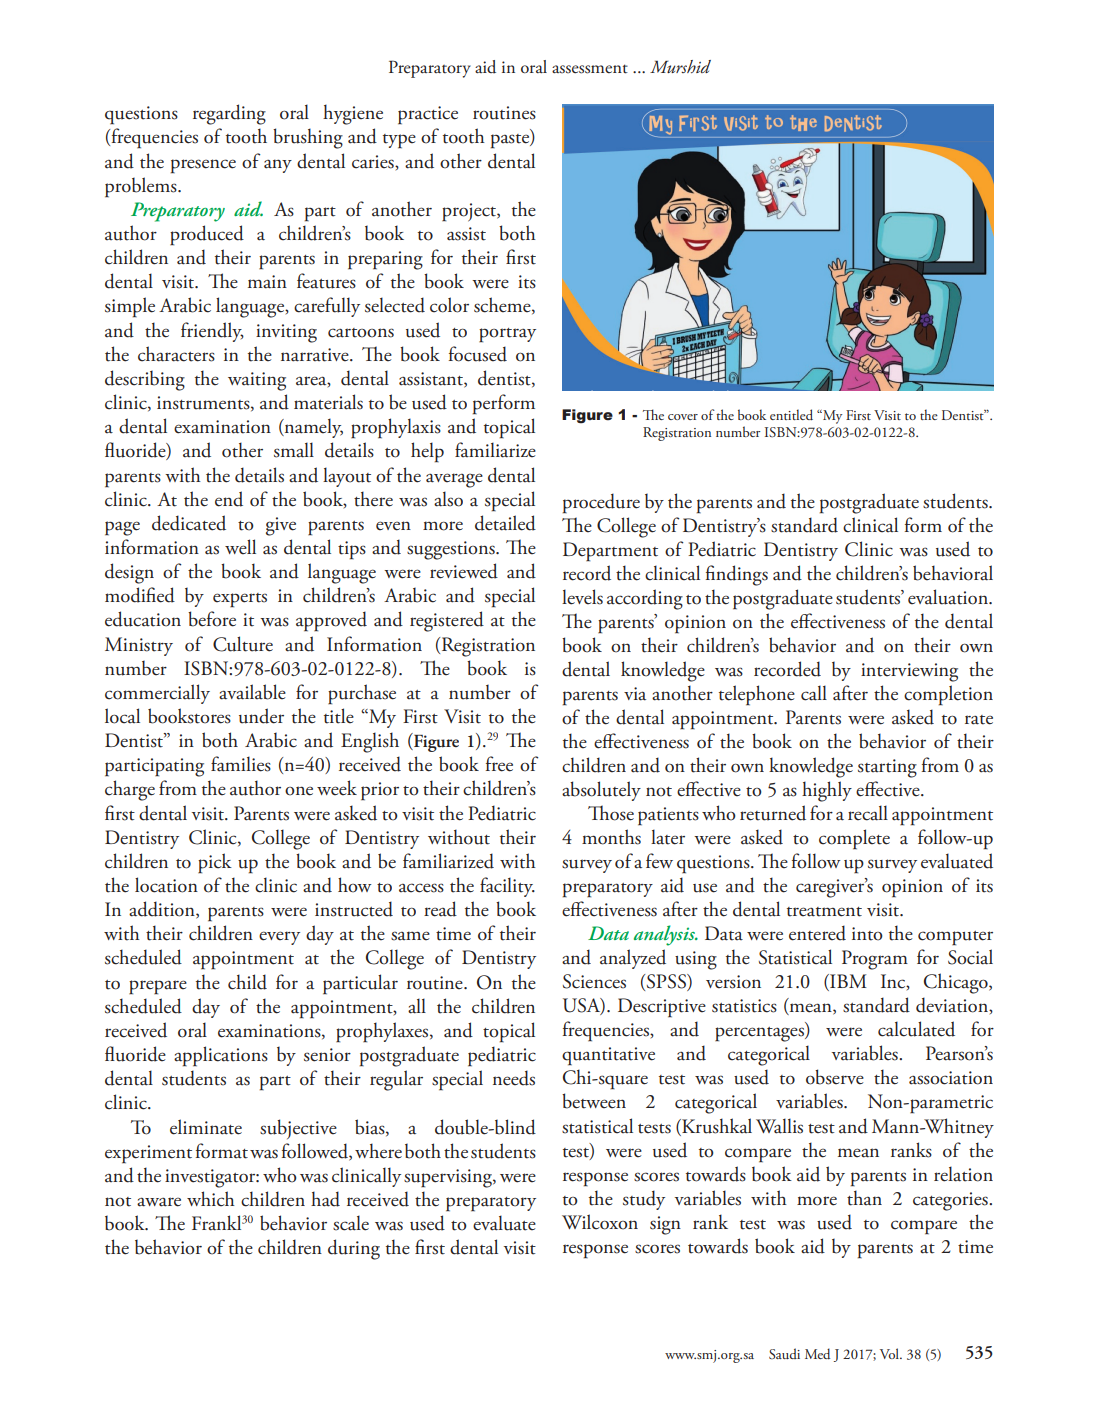 The image size is (1098, 1411). What do you see at coordinates (507, 887) in the screenshot?
I see `facility` at bounding box center [507, 887].
